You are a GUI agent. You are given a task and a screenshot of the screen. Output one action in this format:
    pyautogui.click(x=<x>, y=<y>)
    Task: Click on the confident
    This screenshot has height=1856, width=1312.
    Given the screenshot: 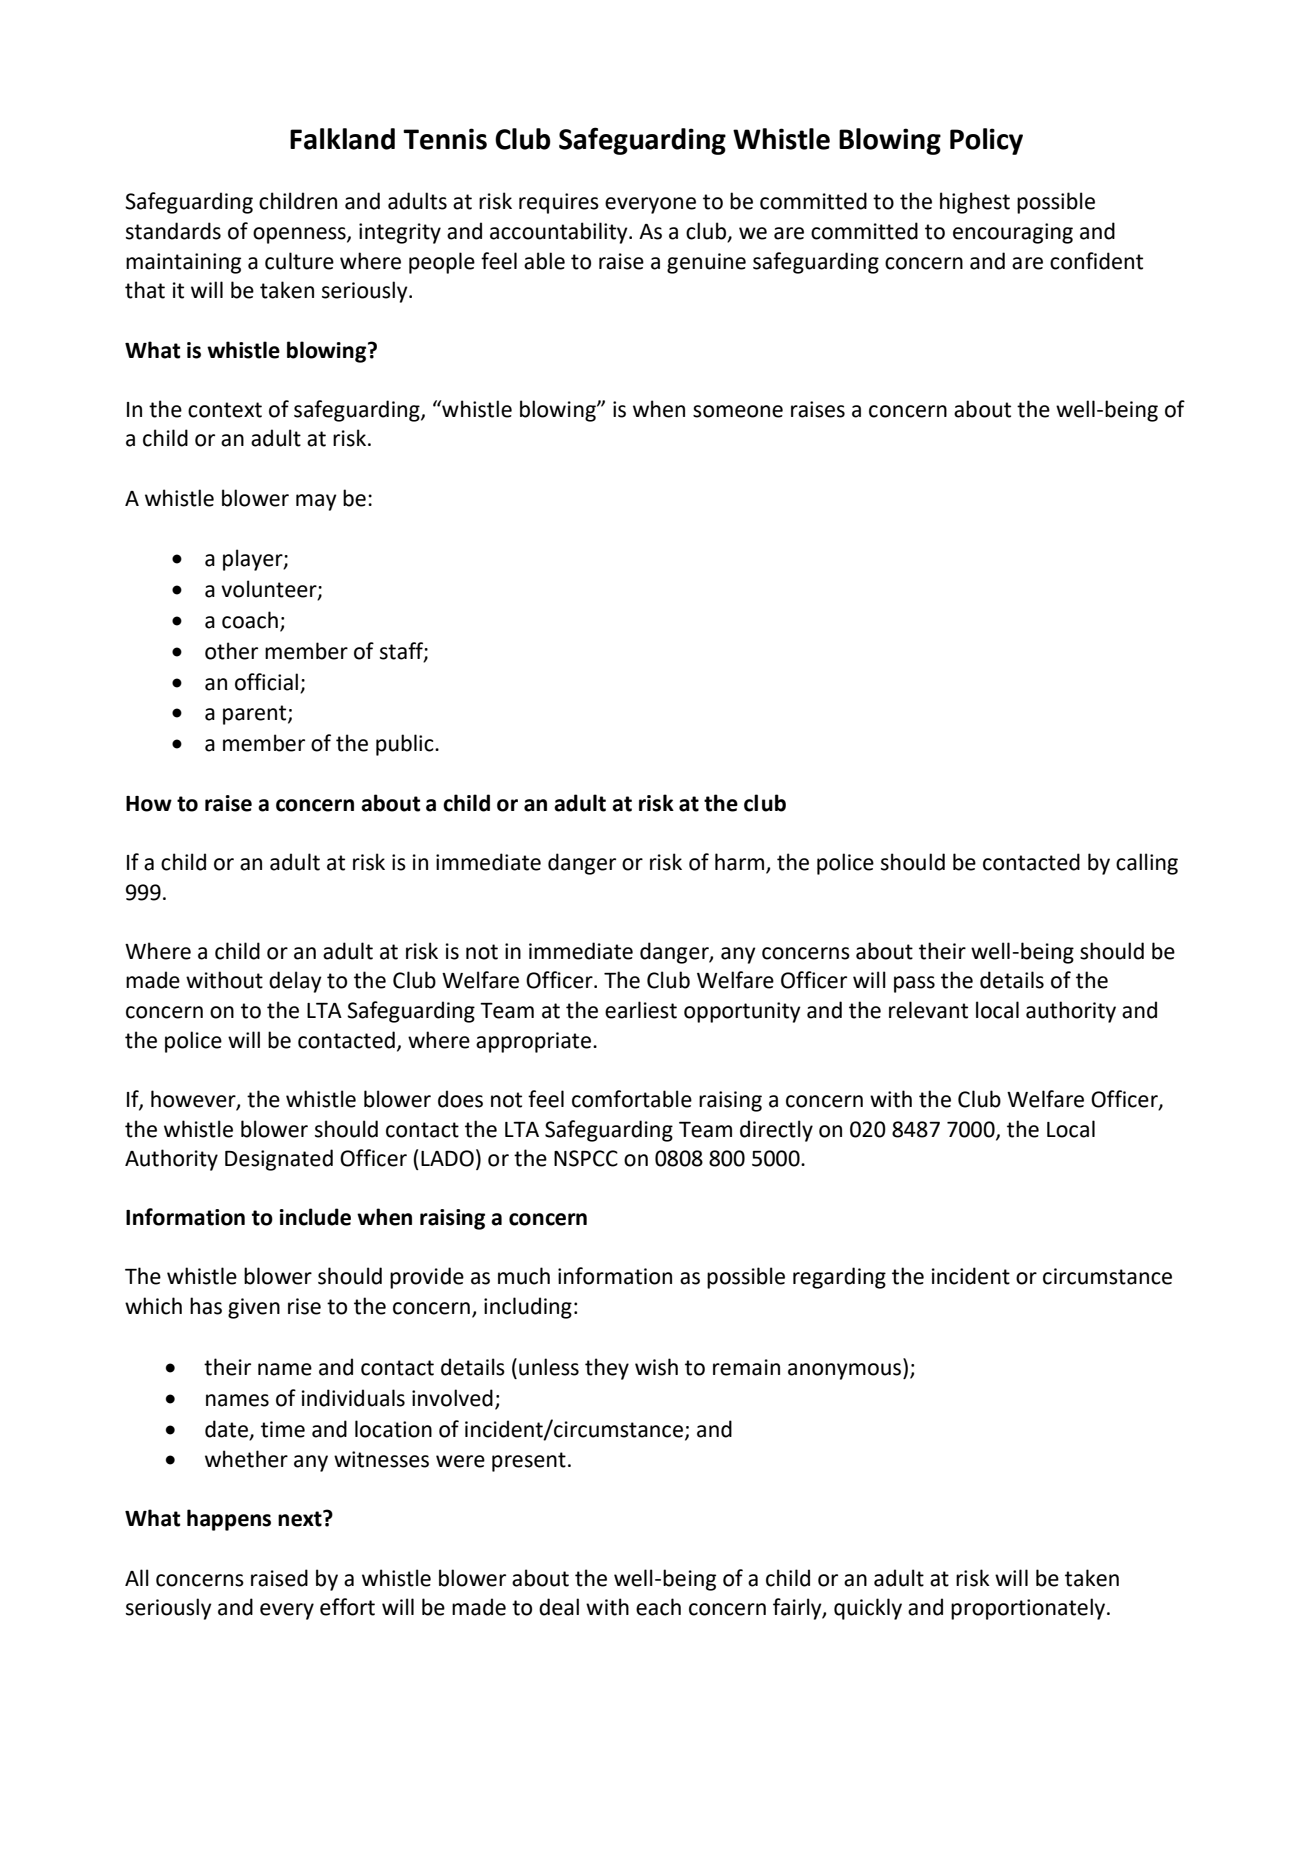 What is the action you would take?
    pyautogui.click(x=1096, y=261)
